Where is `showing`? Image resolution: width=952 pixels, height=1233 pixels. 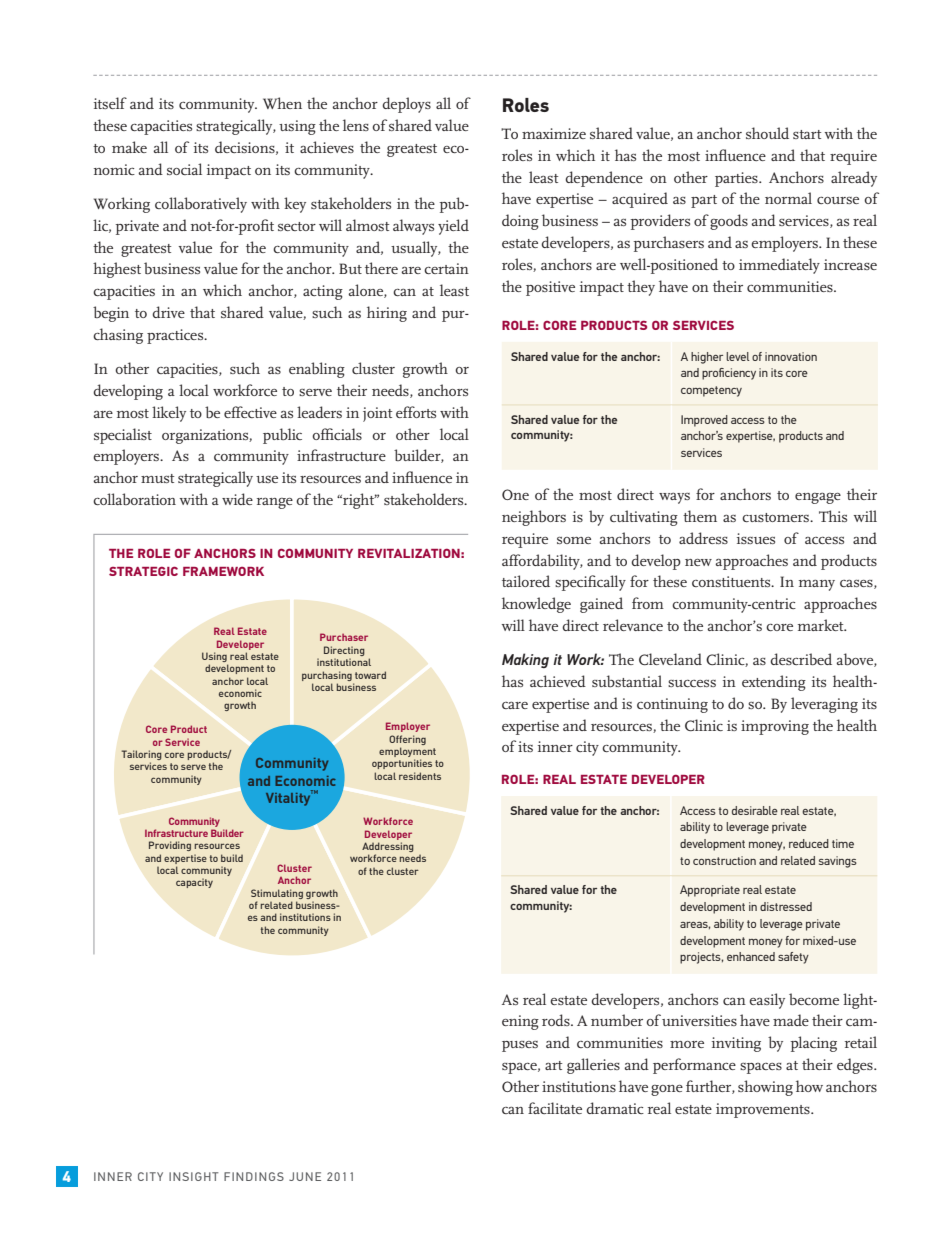 showing is located at coordinates (765, 1088).
